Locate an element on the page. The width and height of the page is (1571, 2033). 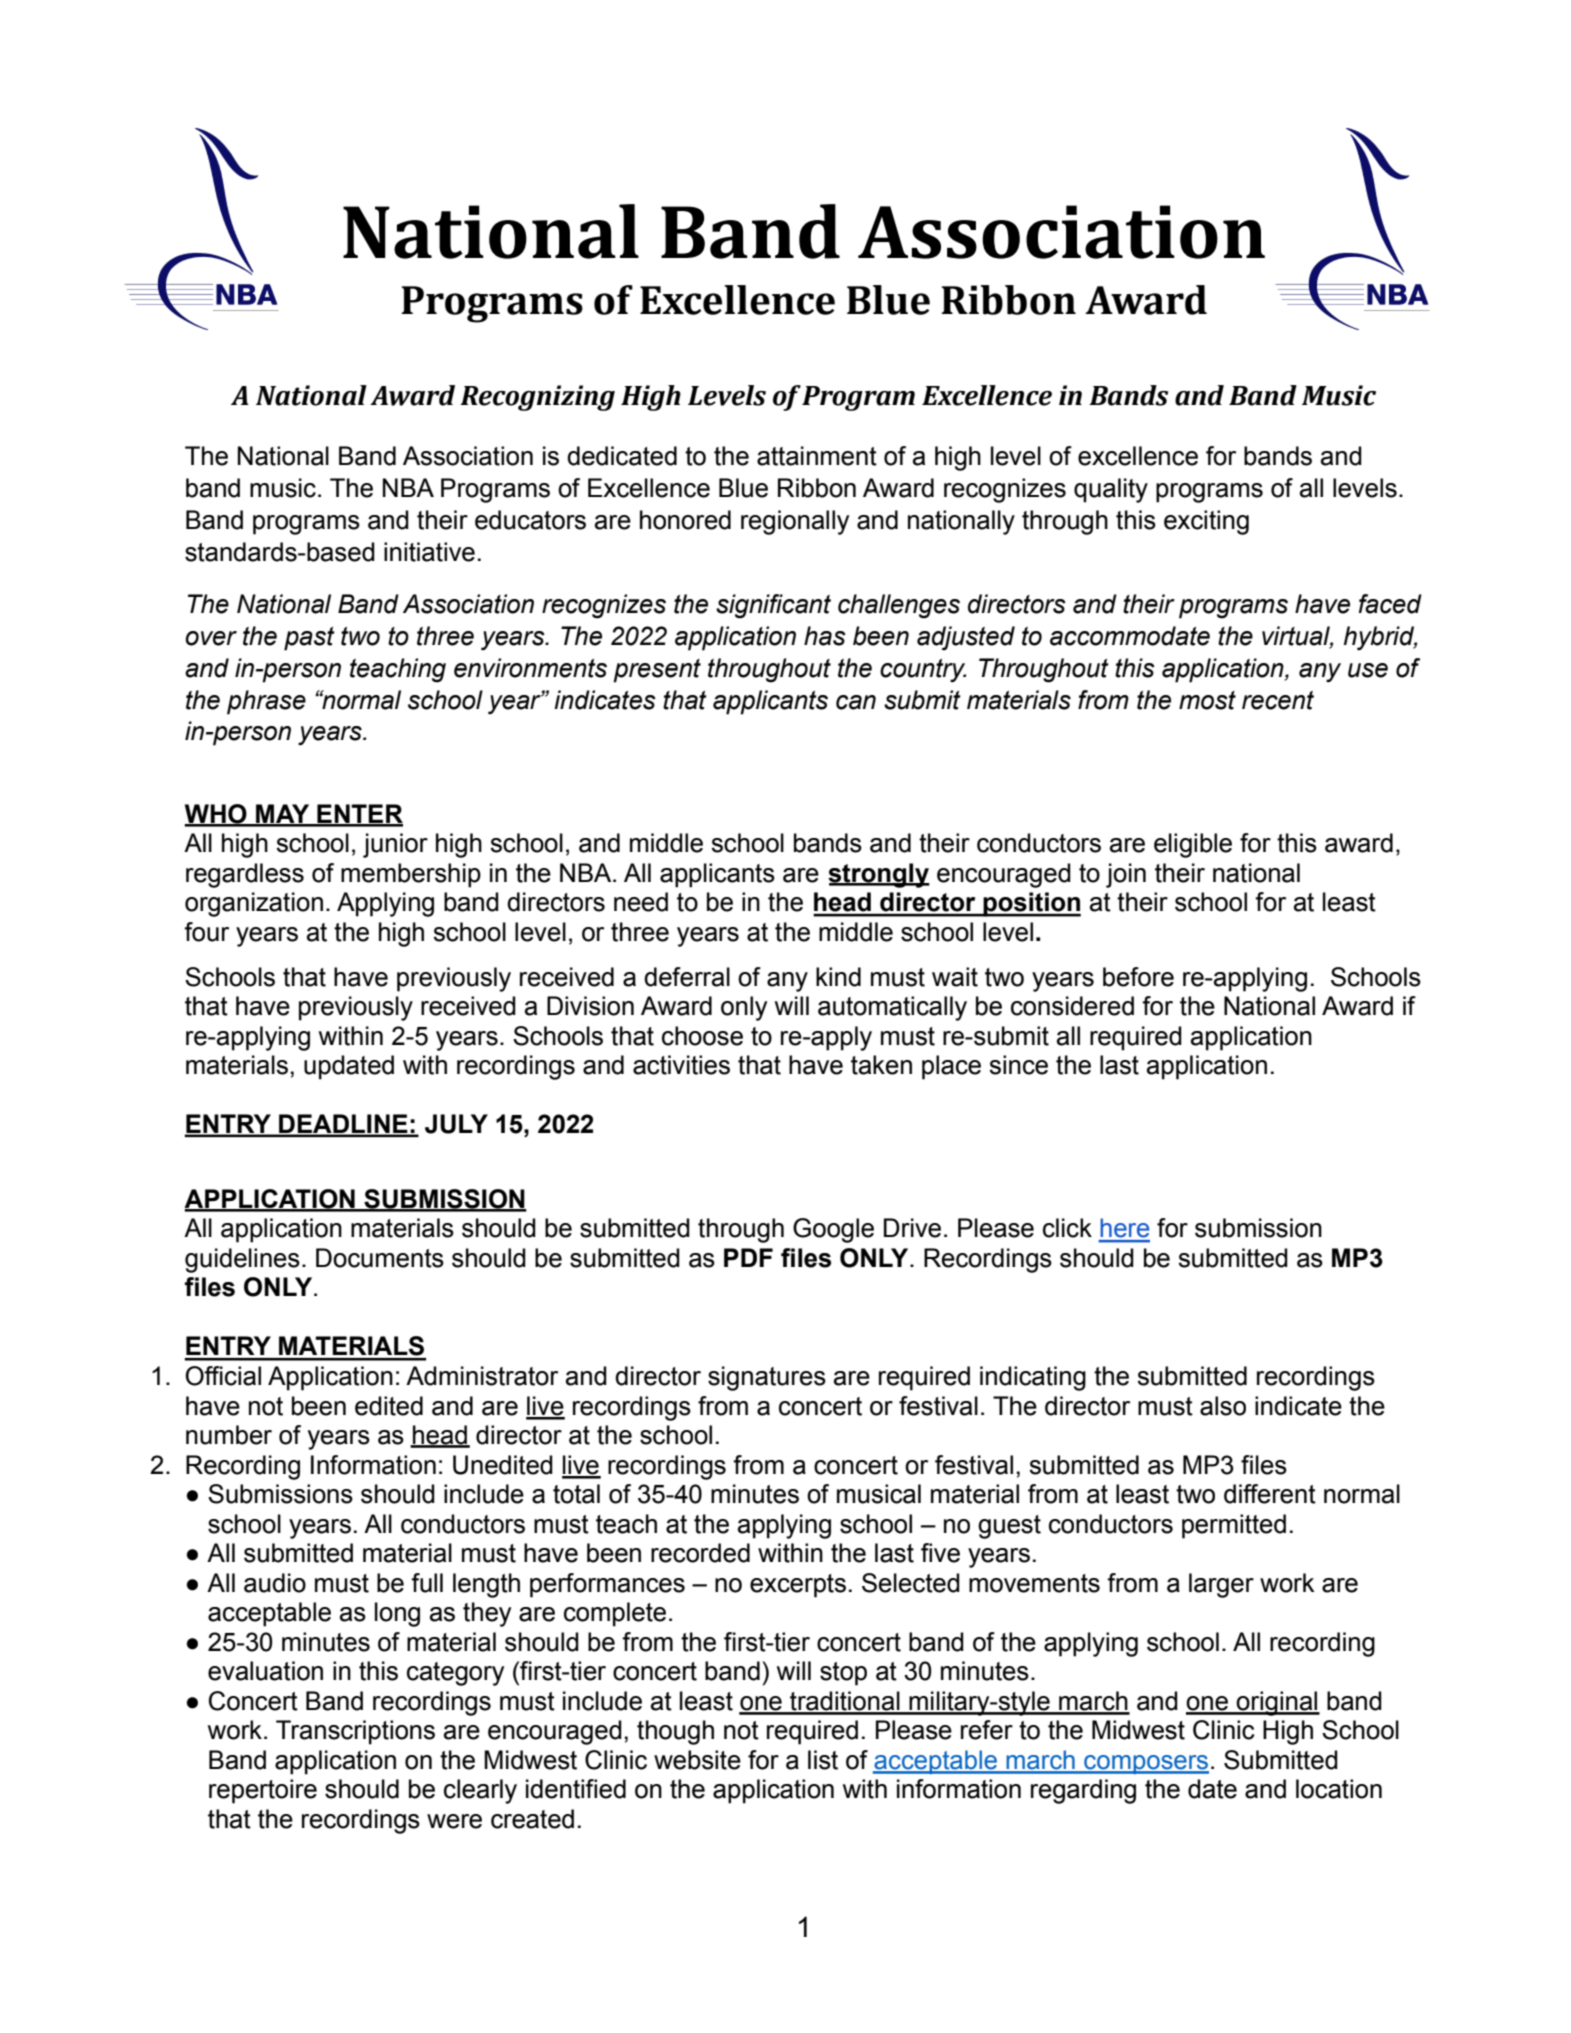
strongly is located at coordinates (879, 875).
